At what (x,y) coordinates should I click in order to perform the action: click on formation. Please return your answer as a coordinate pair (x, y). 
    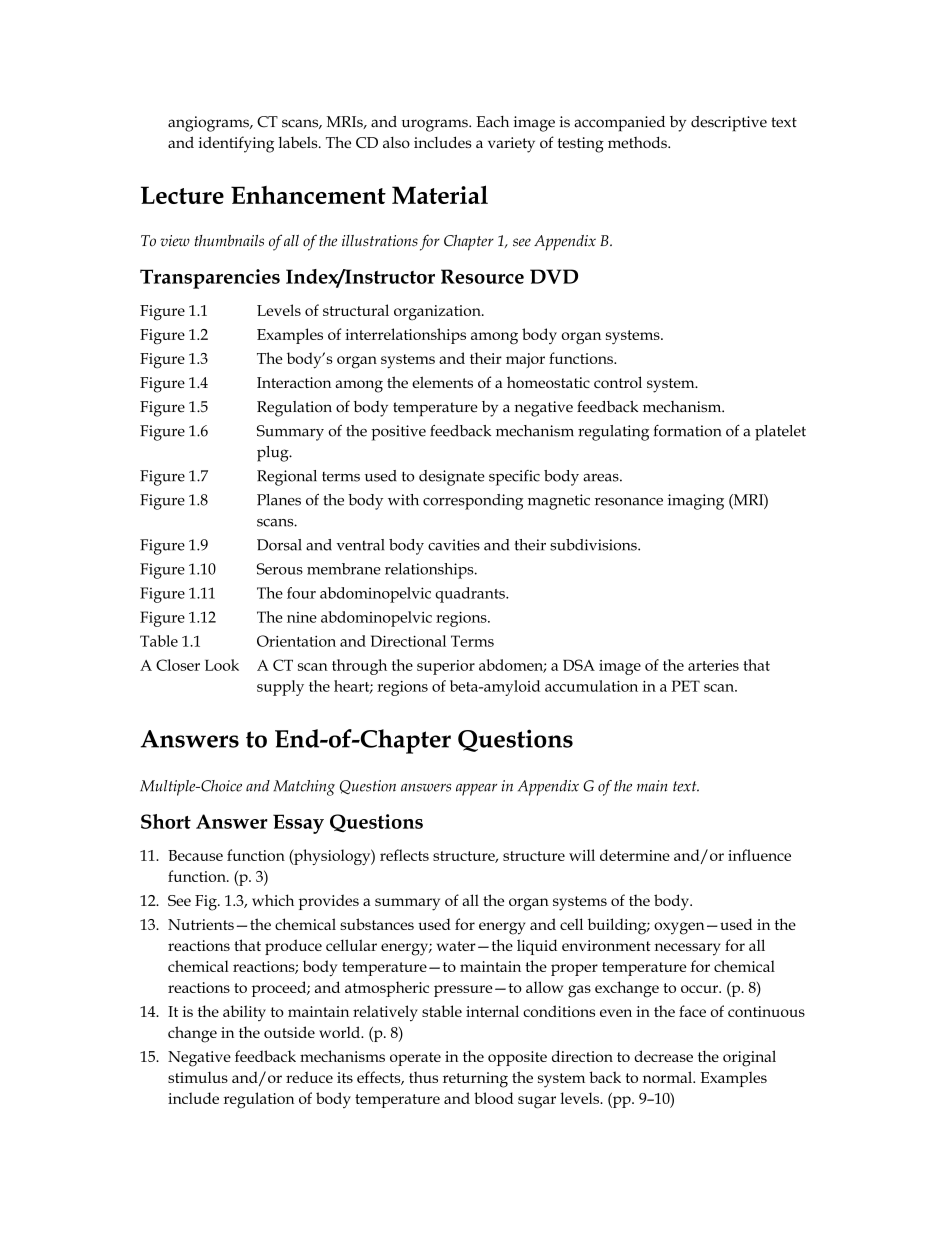
    Looking at the image, I should click on (688, 431).
